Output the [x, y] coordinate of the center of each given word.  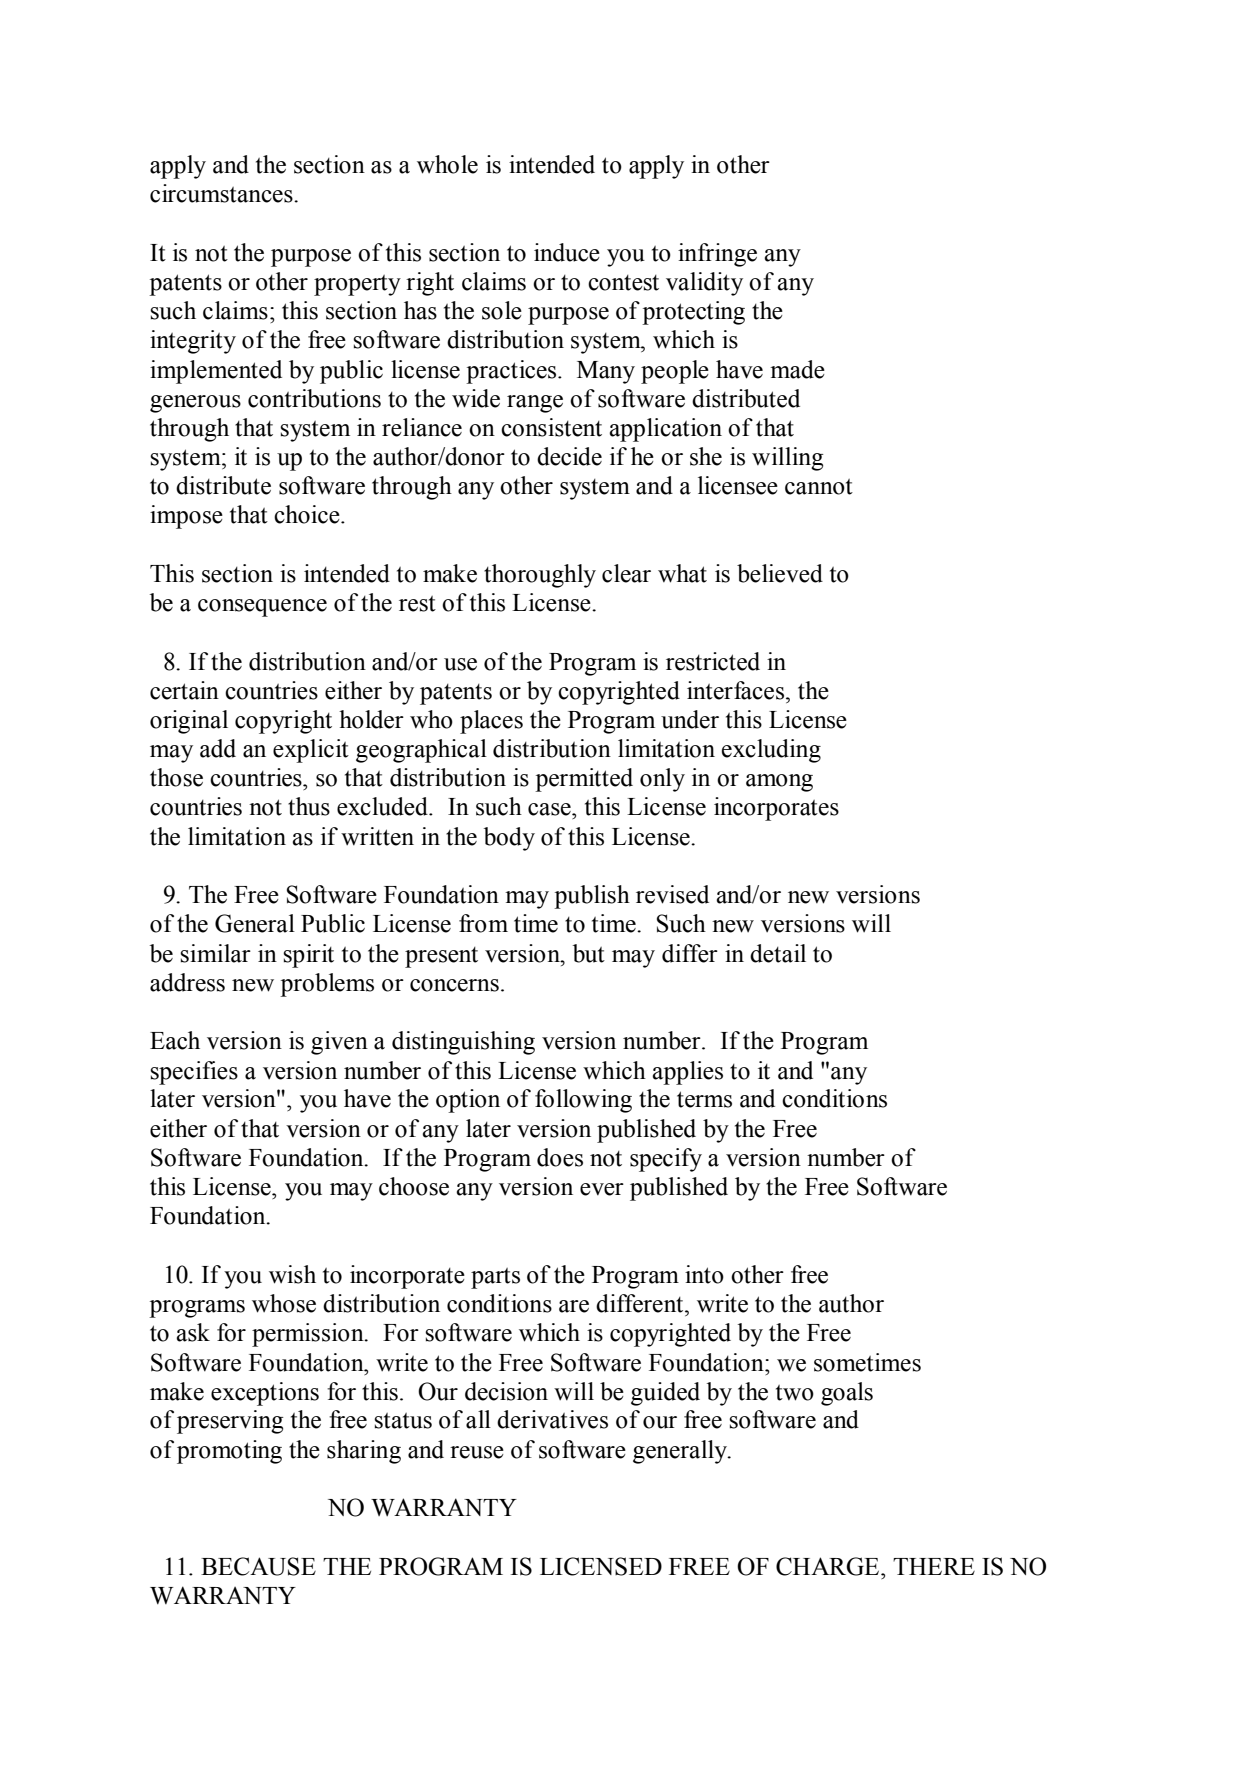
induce [567, 252]
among [779, 783]
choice [308, 514]
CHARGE [829, 1566]
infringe [717, 255]
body [509, 839]
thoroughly [540, 576]
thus [309, 806]
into [704, 1274]
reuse [477, 1452]
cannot [819, 487]
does [560, 1157]
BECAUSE [258, 1566]
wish [292, 1274]
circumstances [222, 193]
